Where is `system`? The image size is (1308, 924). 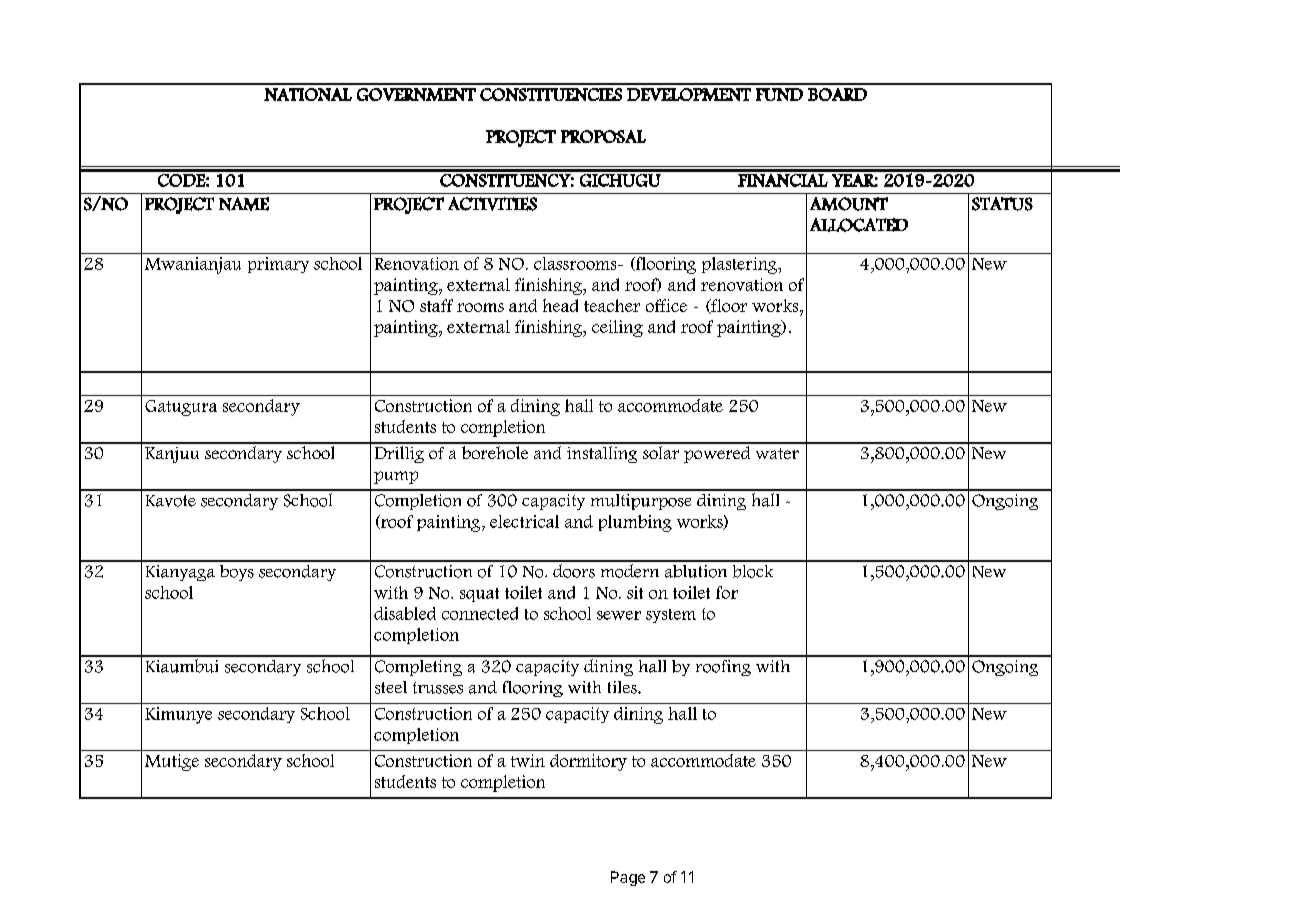
system is located at coordinates (671, 616).
